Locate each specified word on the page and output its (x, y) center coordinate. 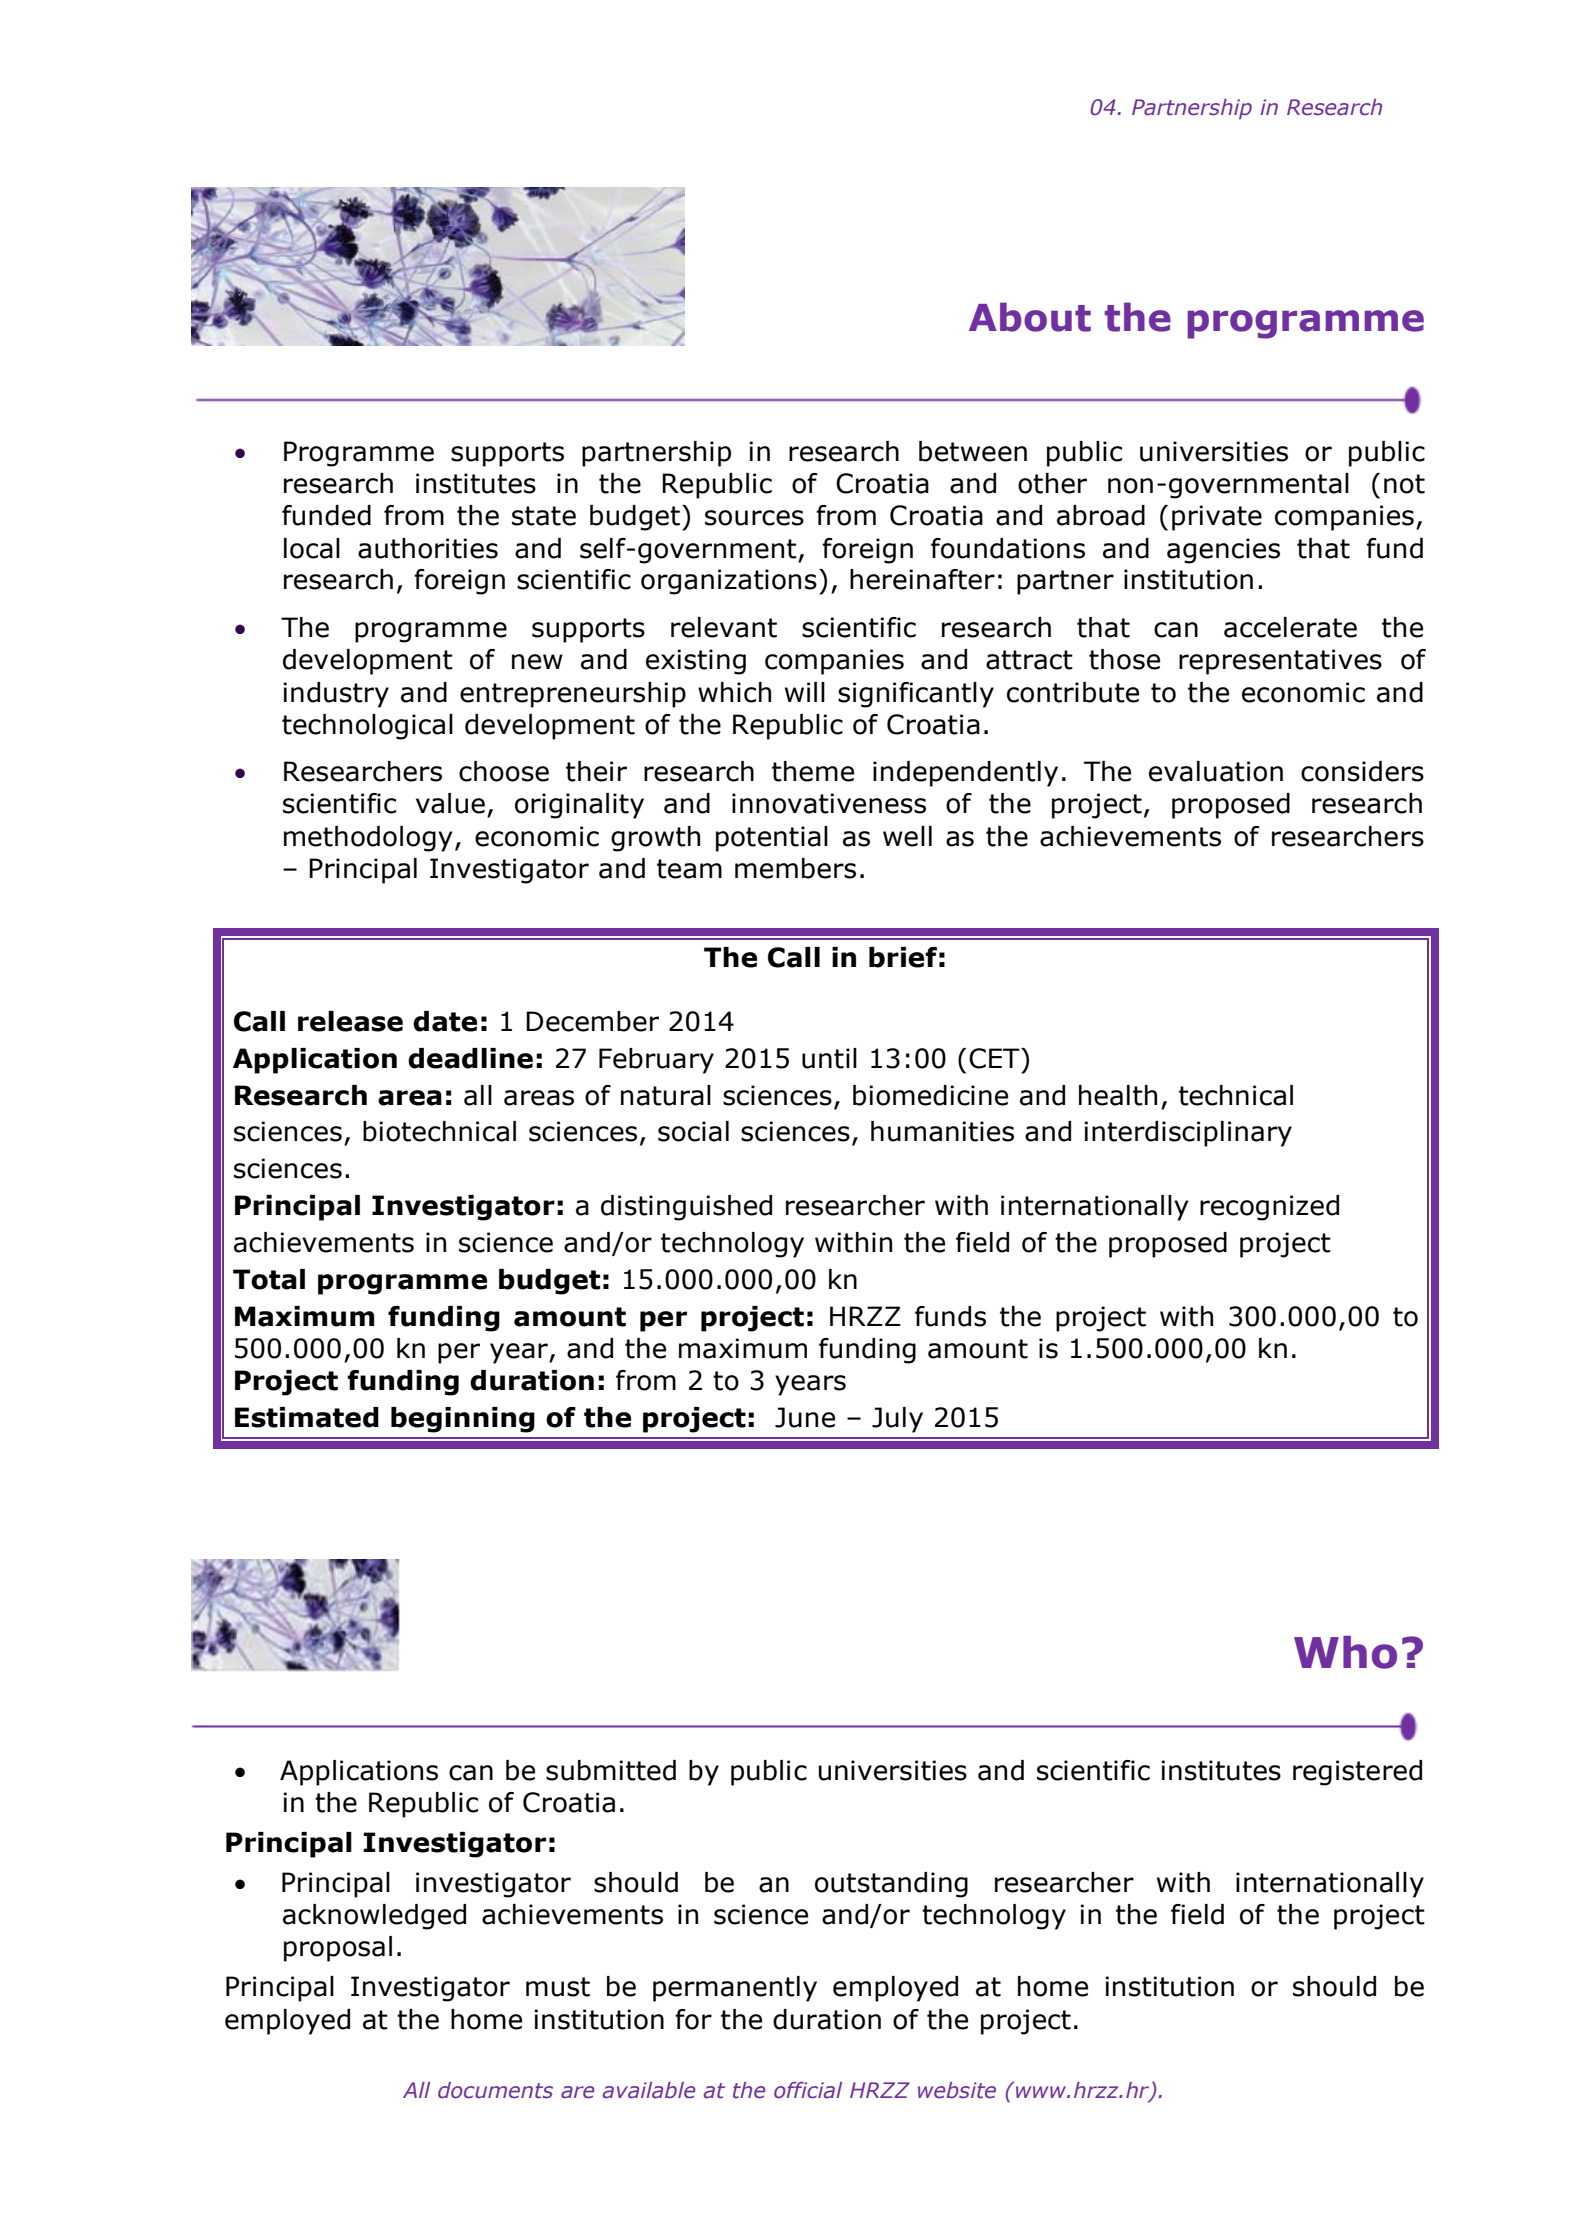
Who (1345, 1652)
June (805, 1417)
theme (813, 771)
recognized (1269, 1208)
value (450, 803)
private (1217, 518)
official (808, 2090)
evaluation (1216, 771)
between (973, 451)
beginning (463, 1420)
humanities (942, 1131)
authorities (428, 548)
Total (269, 1279)
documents (495, 2090)
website (957, 2090)
